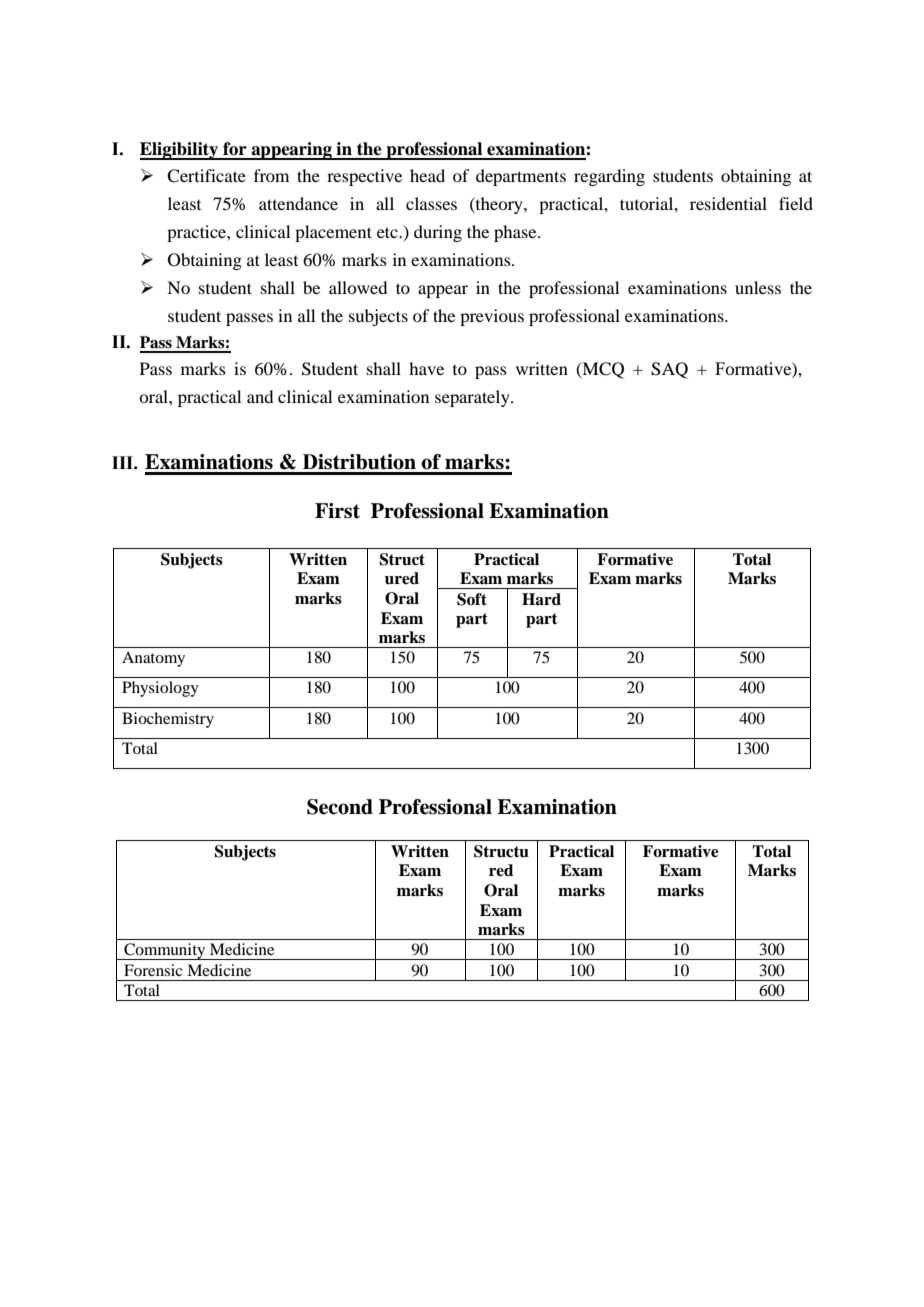 The height and width of the page is (1307, 924). I want to click on Hard, so click(541, 599).
